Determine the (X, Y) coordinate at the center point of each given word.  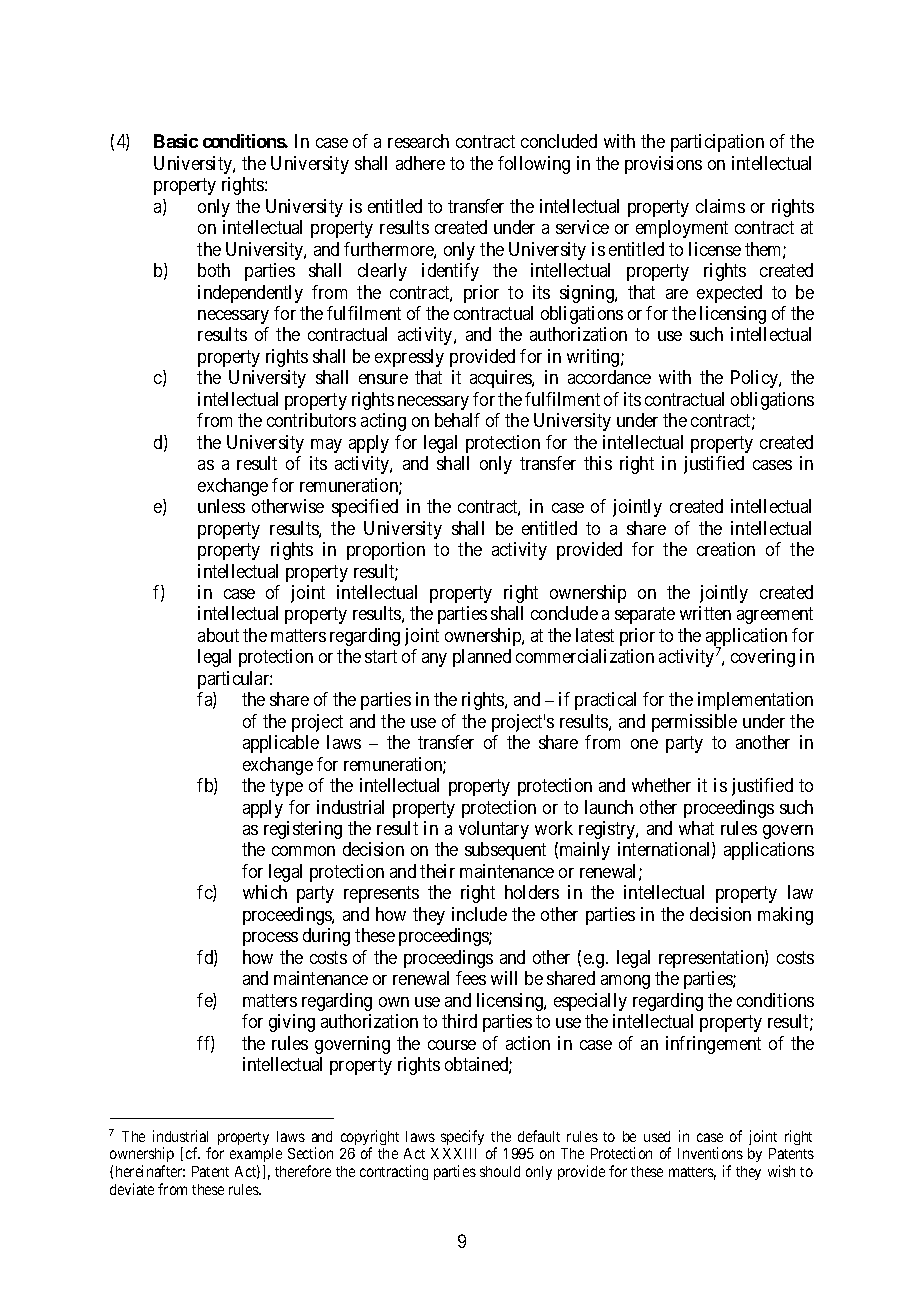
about (218, 635)
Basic (176, 141)
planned (482, 658)
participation (717, 143)
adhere (420, 163)
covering (763, 658)
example (256, 1157)
